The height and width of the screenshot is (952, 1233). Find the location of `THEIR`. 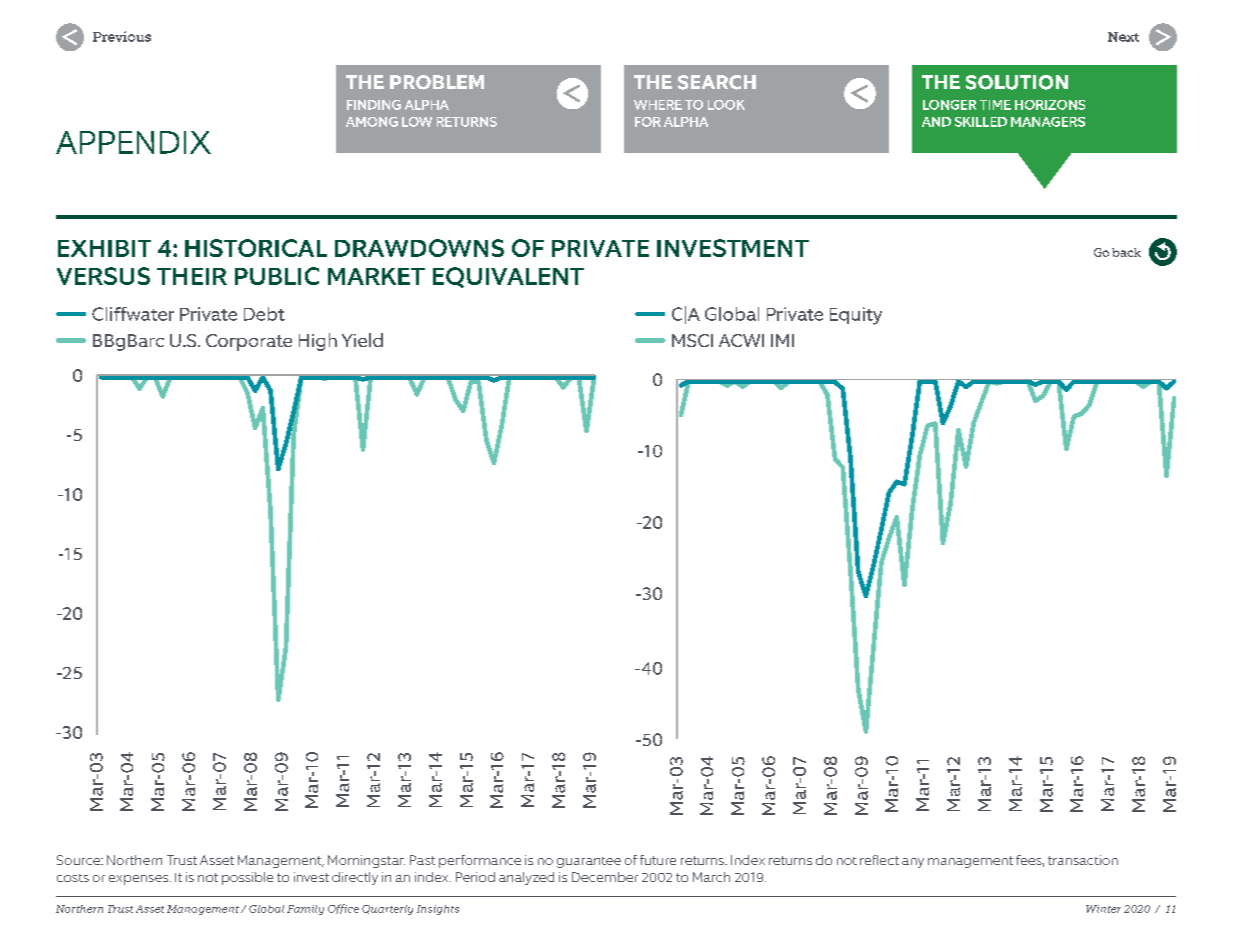

THEIR is located at coordinates (192, 276).
